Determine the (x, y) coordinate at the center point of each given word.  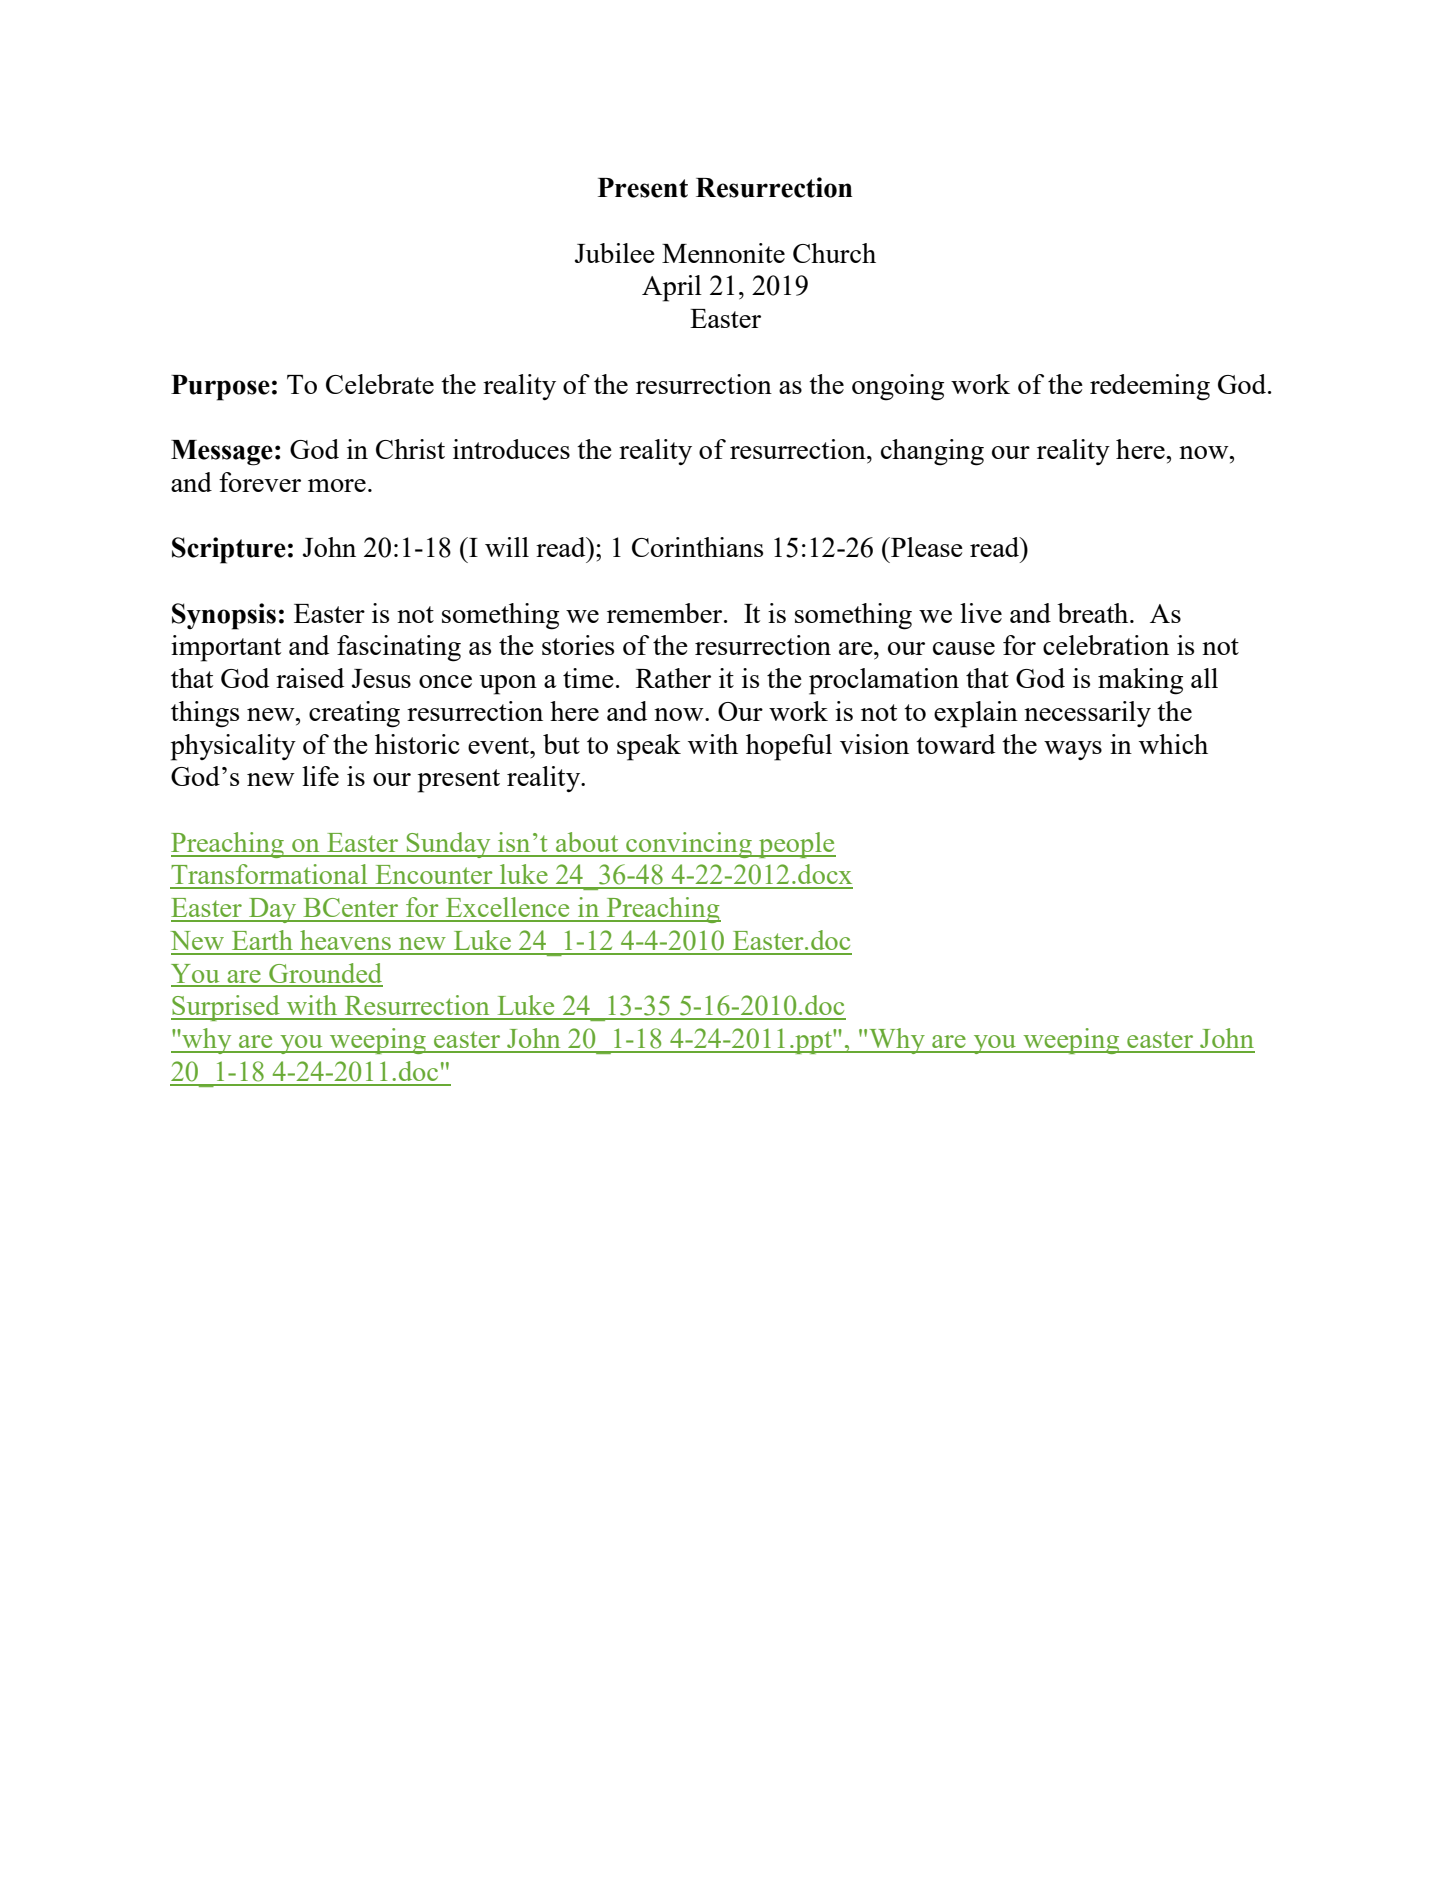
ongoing (898, 387)
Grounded (325, 974)
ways (1073, 750)
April (672, 288)
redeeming (1150, 387)
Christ (410, 449)
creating (354, 714)
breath (1094, 613)
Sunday (449, 845)
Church (834, 253)
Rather (673, 678)
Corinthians (697, 547)
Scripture (229, 550)
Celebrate (380, 384)
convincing (689, 845)
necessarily (1087, 714)
